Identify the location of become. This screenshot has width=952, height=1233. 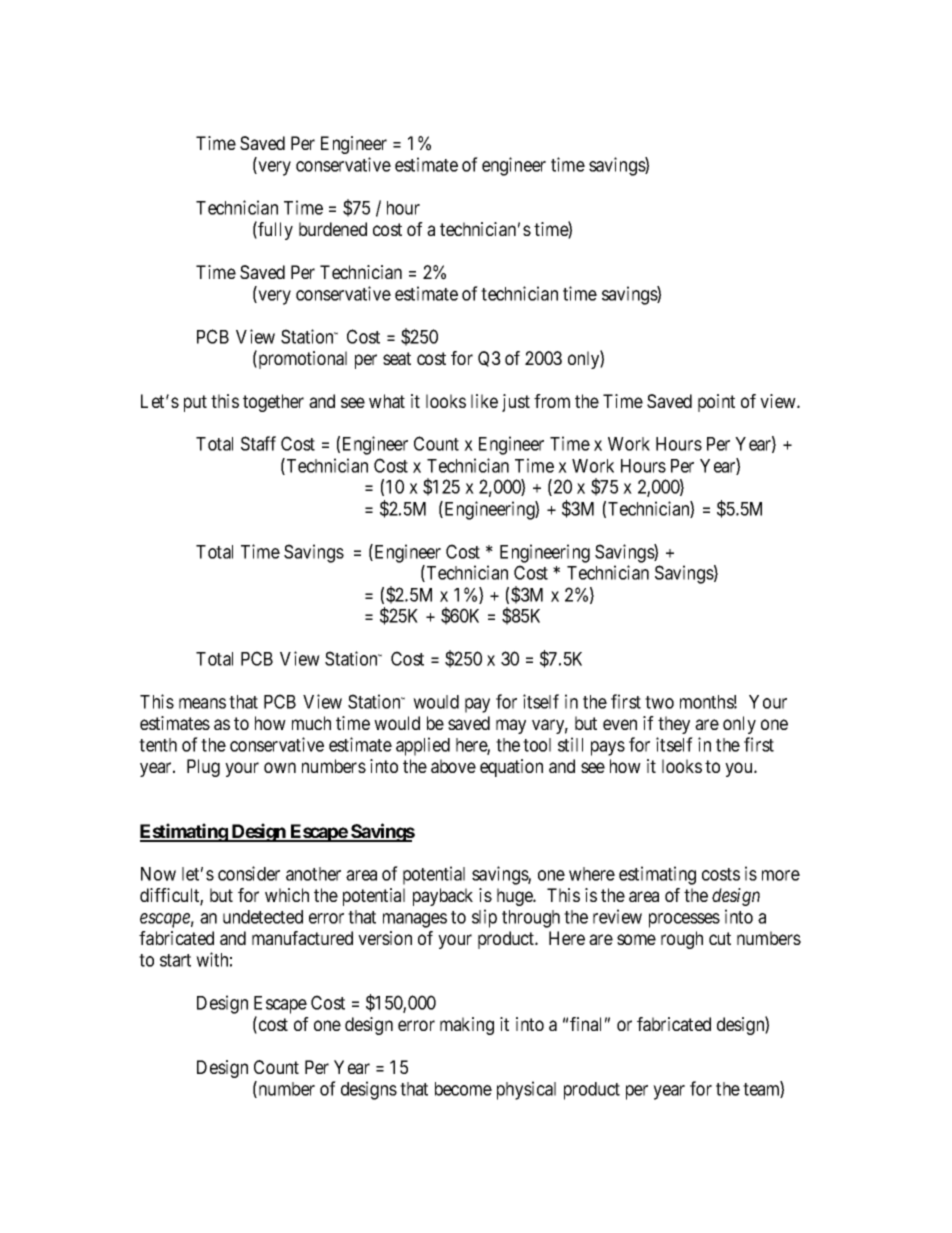
(463, 1089).
